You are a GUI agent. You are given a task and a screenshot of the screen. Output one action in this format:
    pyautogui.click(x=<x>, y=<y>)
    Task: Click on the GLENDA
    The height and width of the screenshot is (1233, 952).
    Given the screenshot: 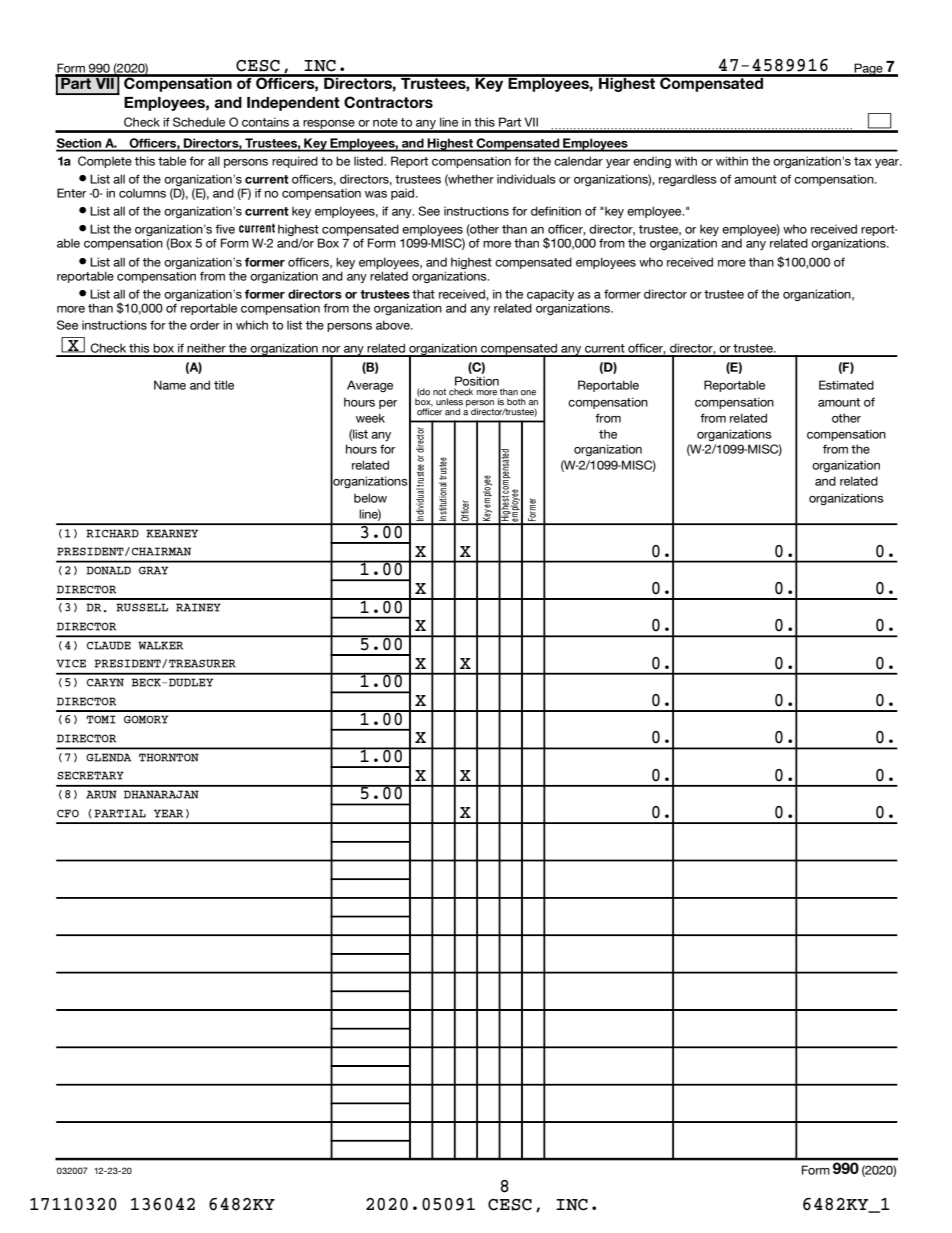 What is the action you would take?
    pyautogui.click(x=108, y=757)
